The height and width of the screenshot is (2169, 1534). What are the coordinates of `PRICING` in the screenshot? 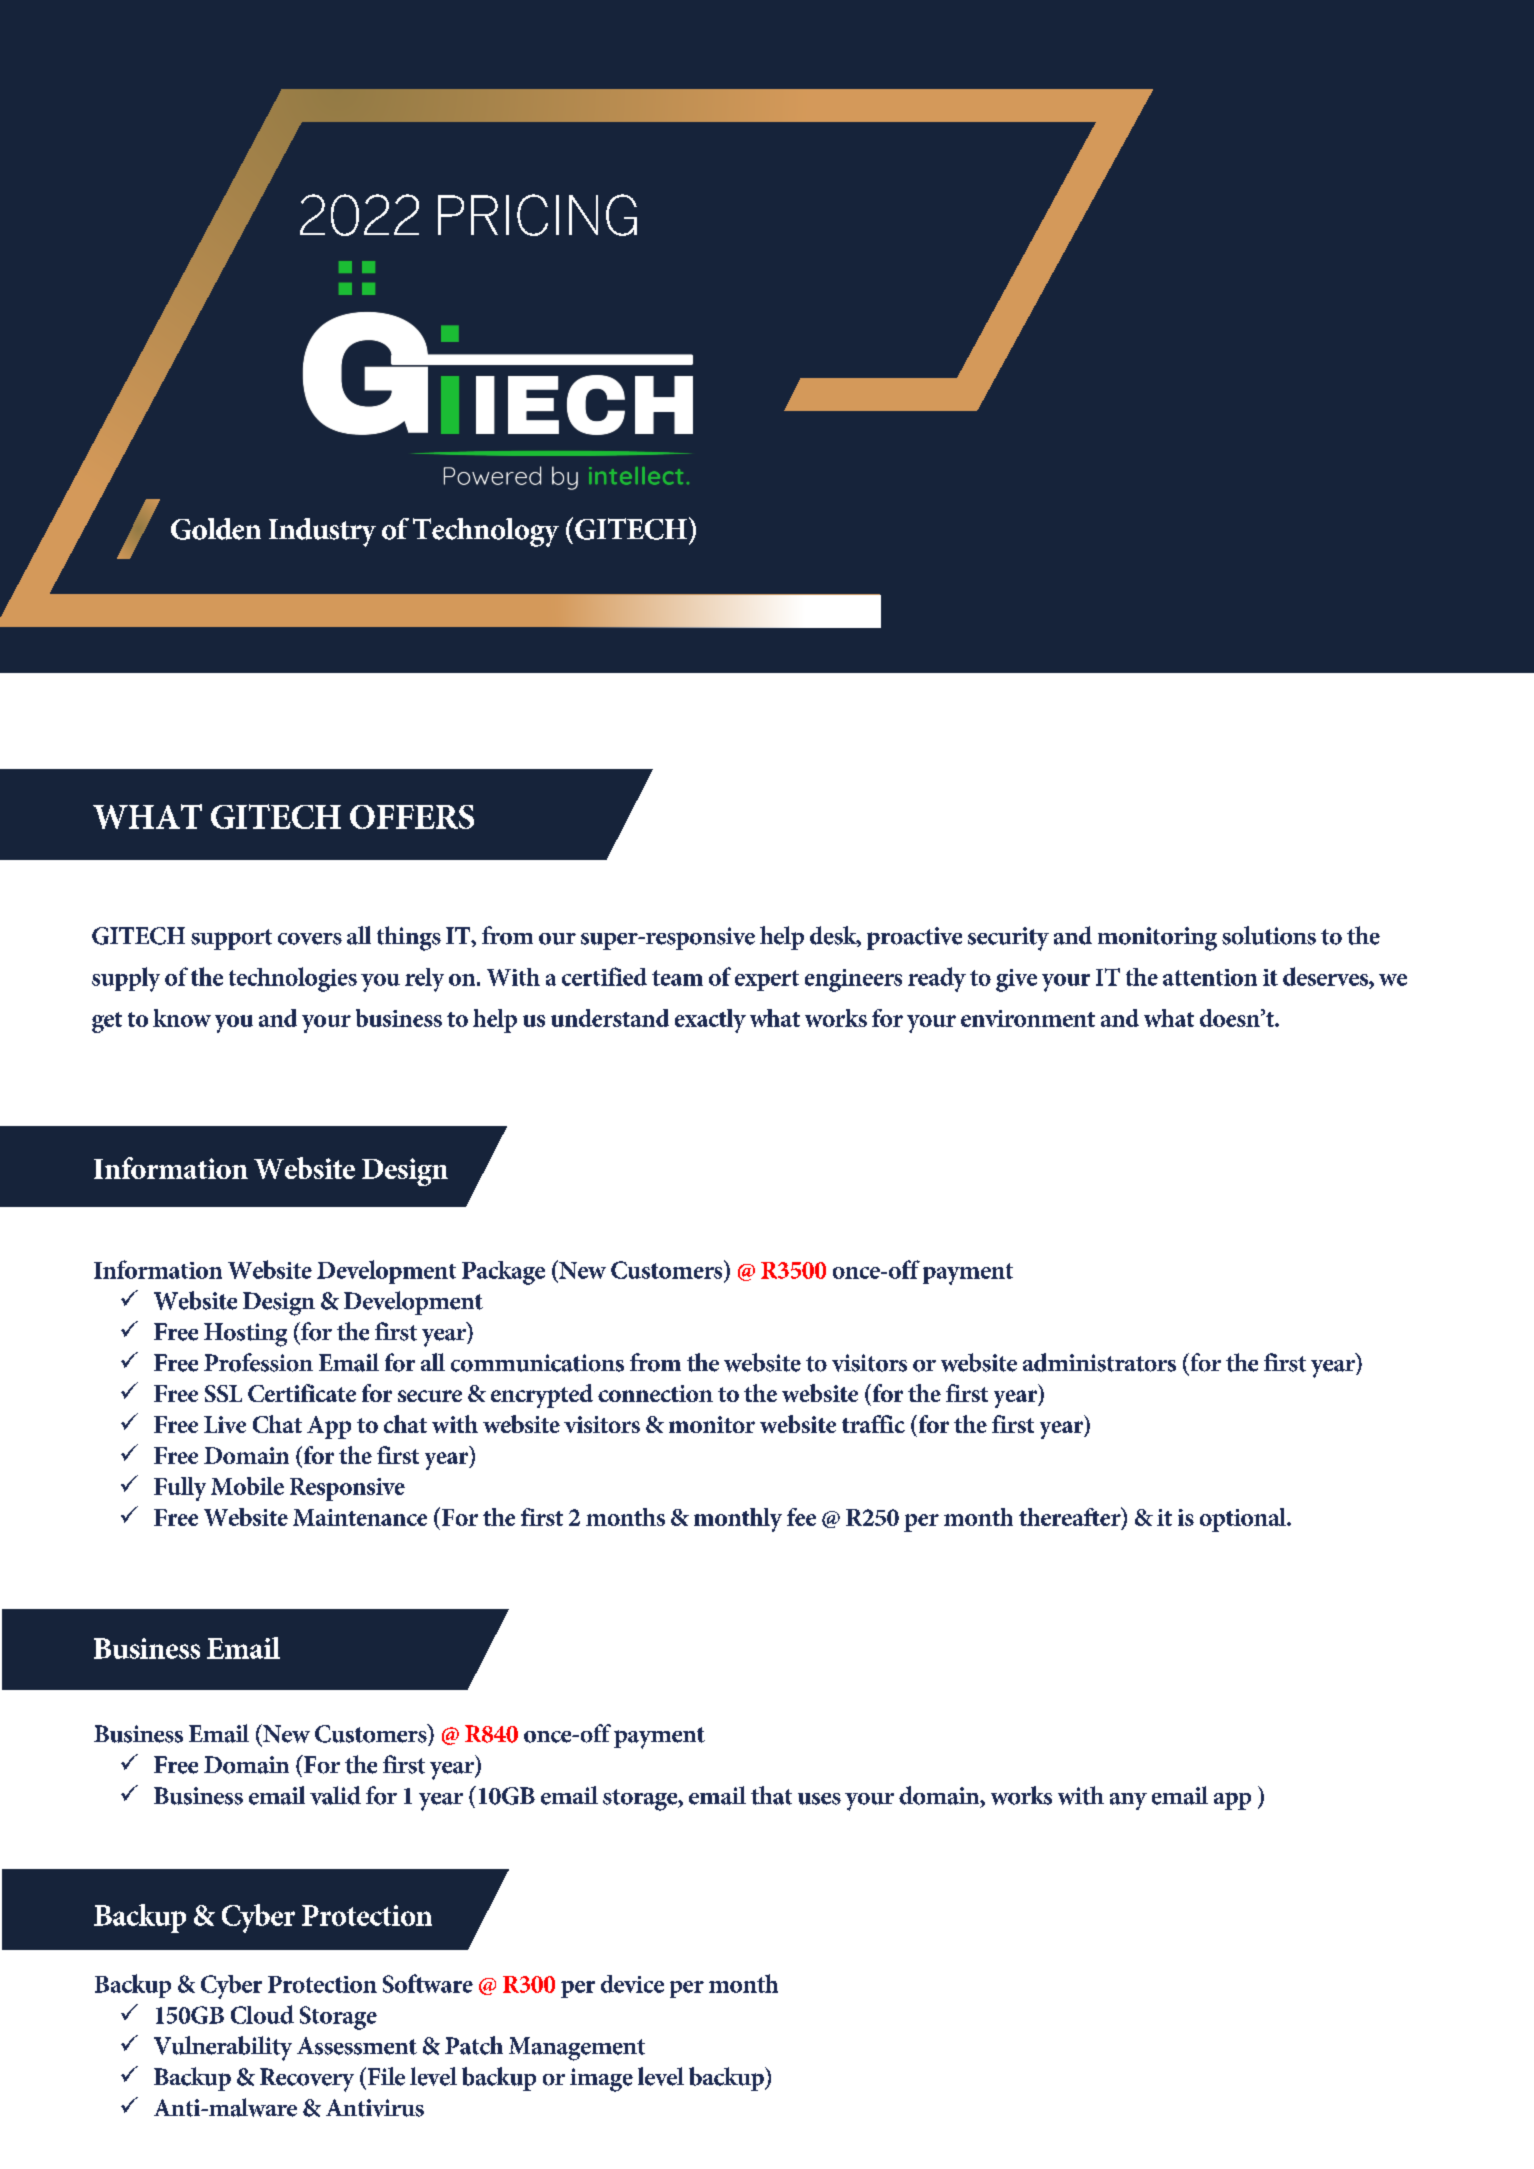 It's located at (537, 215).
